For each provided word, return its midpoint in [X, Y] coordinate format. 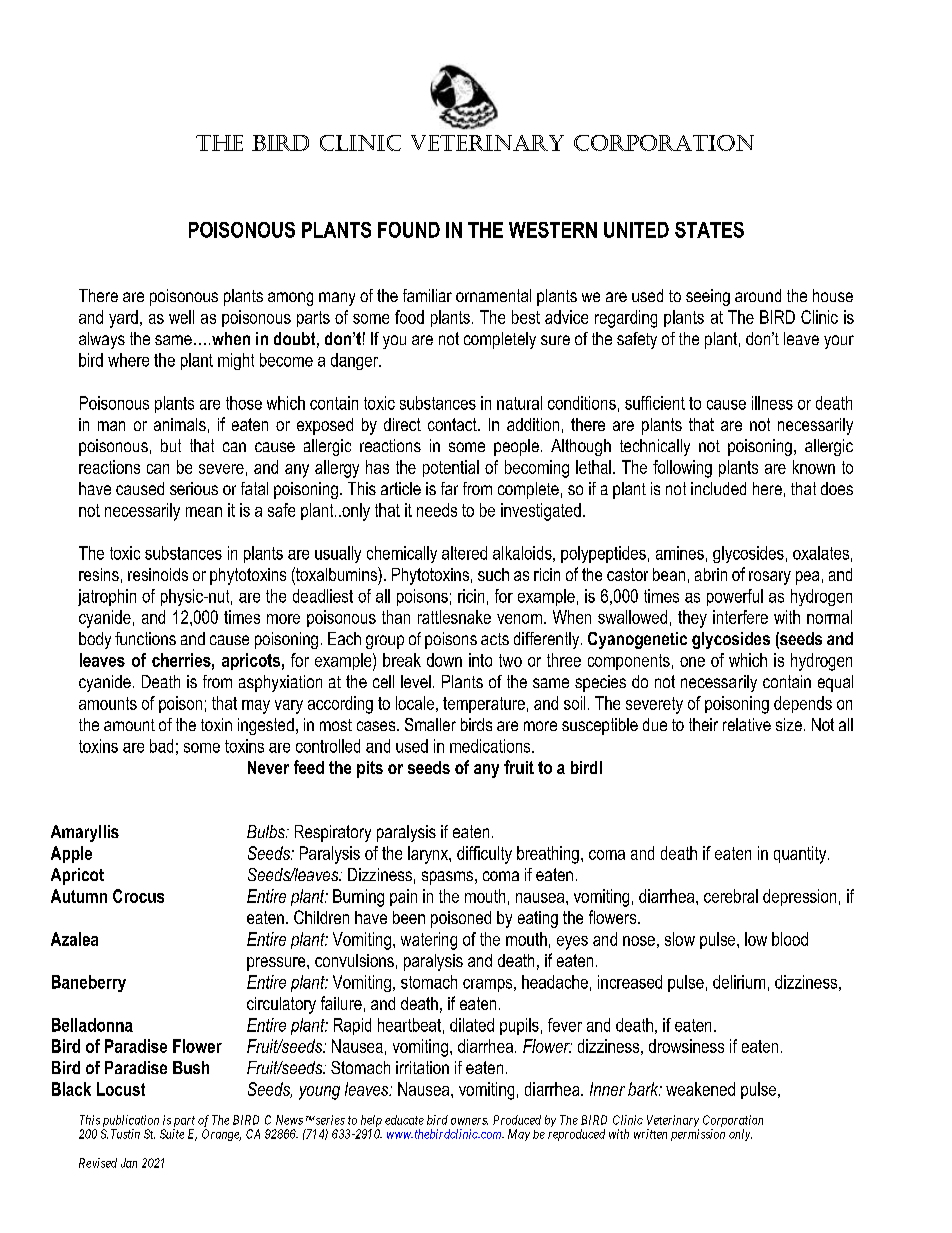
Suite [172, 1134]
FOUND [409, 230]
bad [161, 746]
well [181, 317]
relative [747, 724]
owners [469, 1121]
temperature [484, 705]
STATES [709, 230]
